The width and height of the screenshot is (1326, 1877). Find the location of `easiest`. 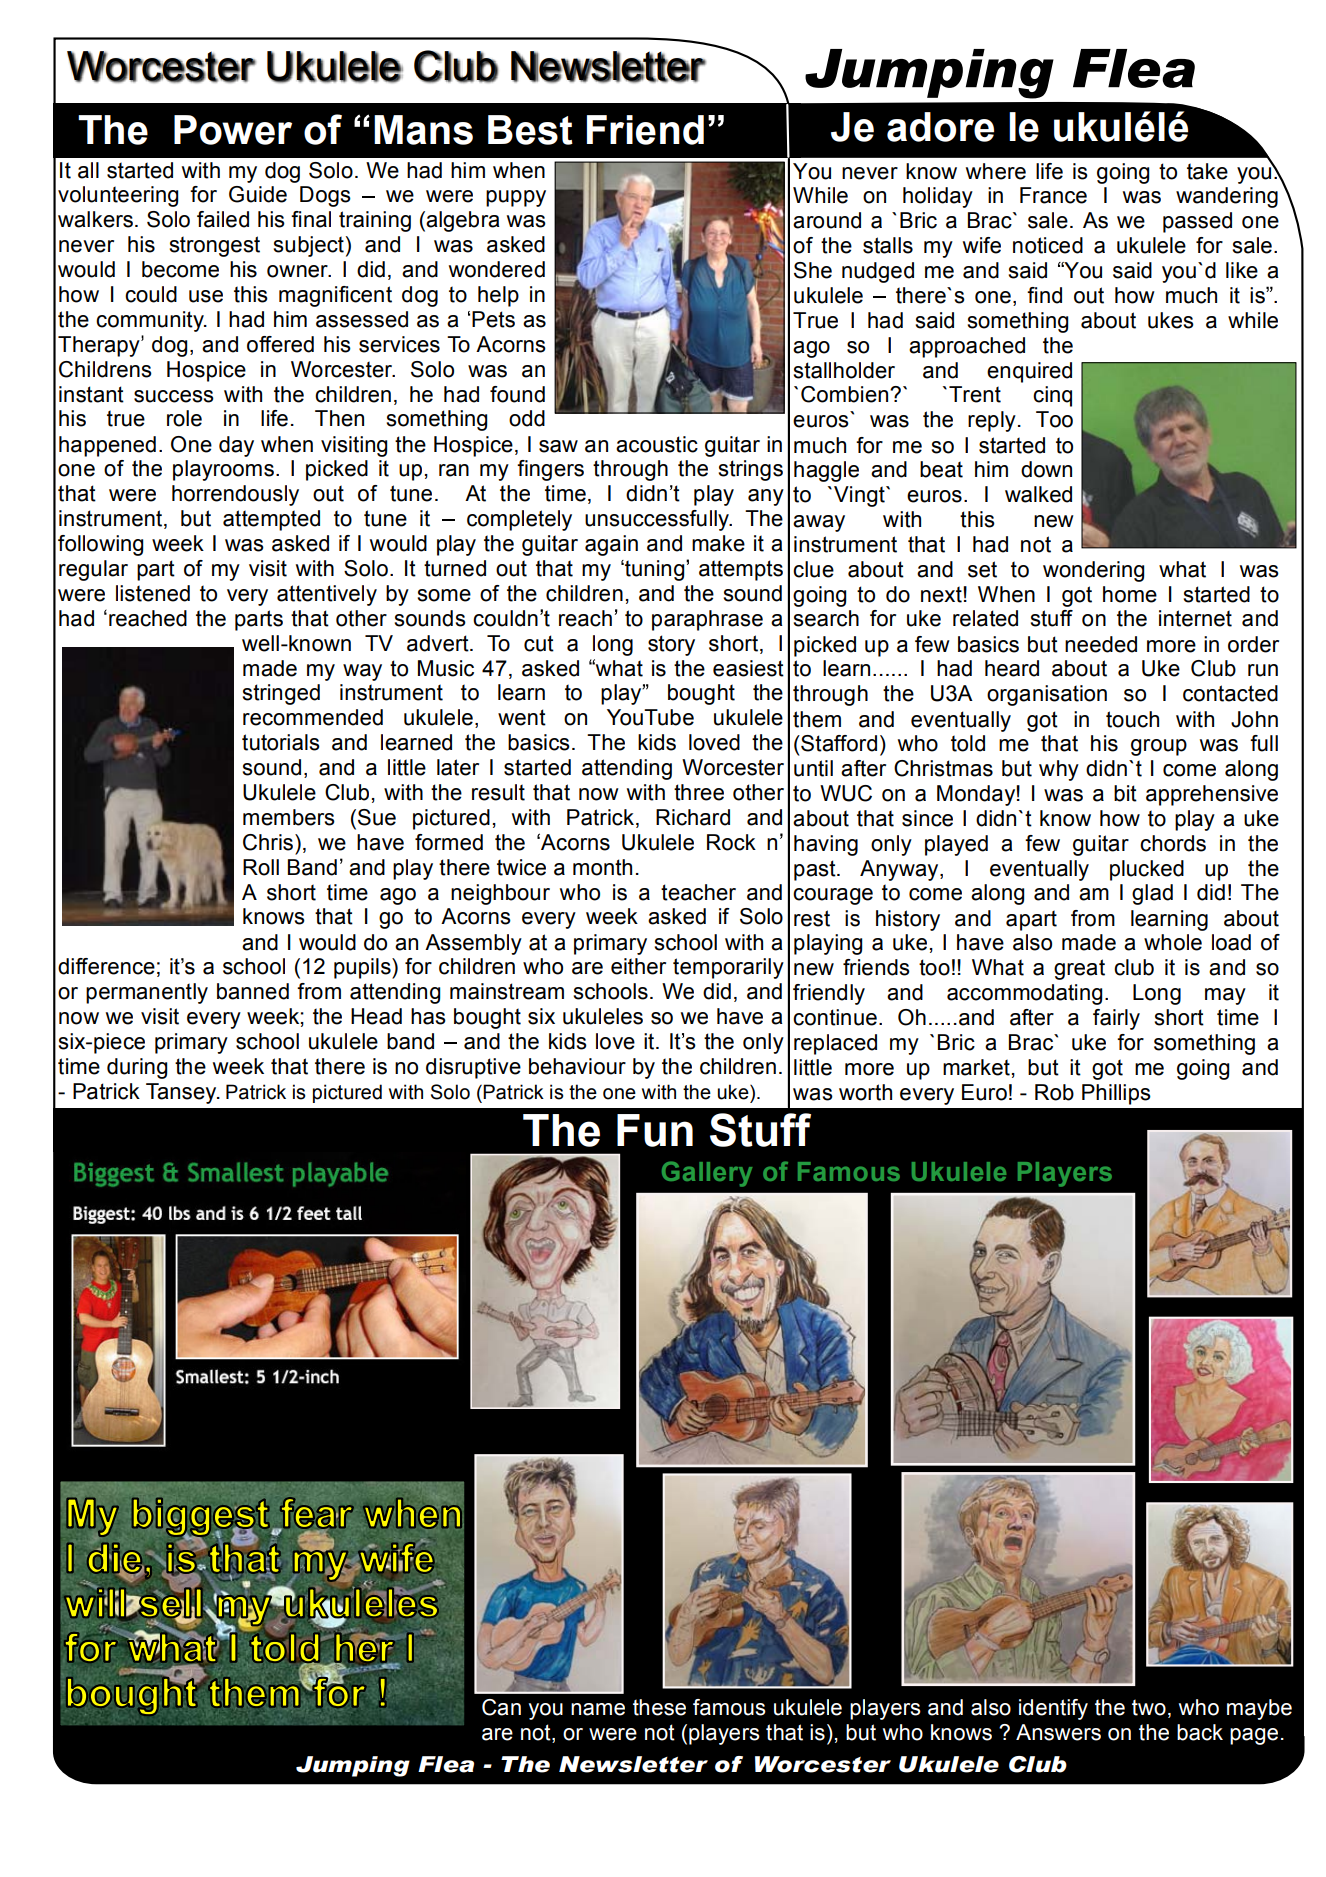

easiest is located at coordinates (748, 668).
